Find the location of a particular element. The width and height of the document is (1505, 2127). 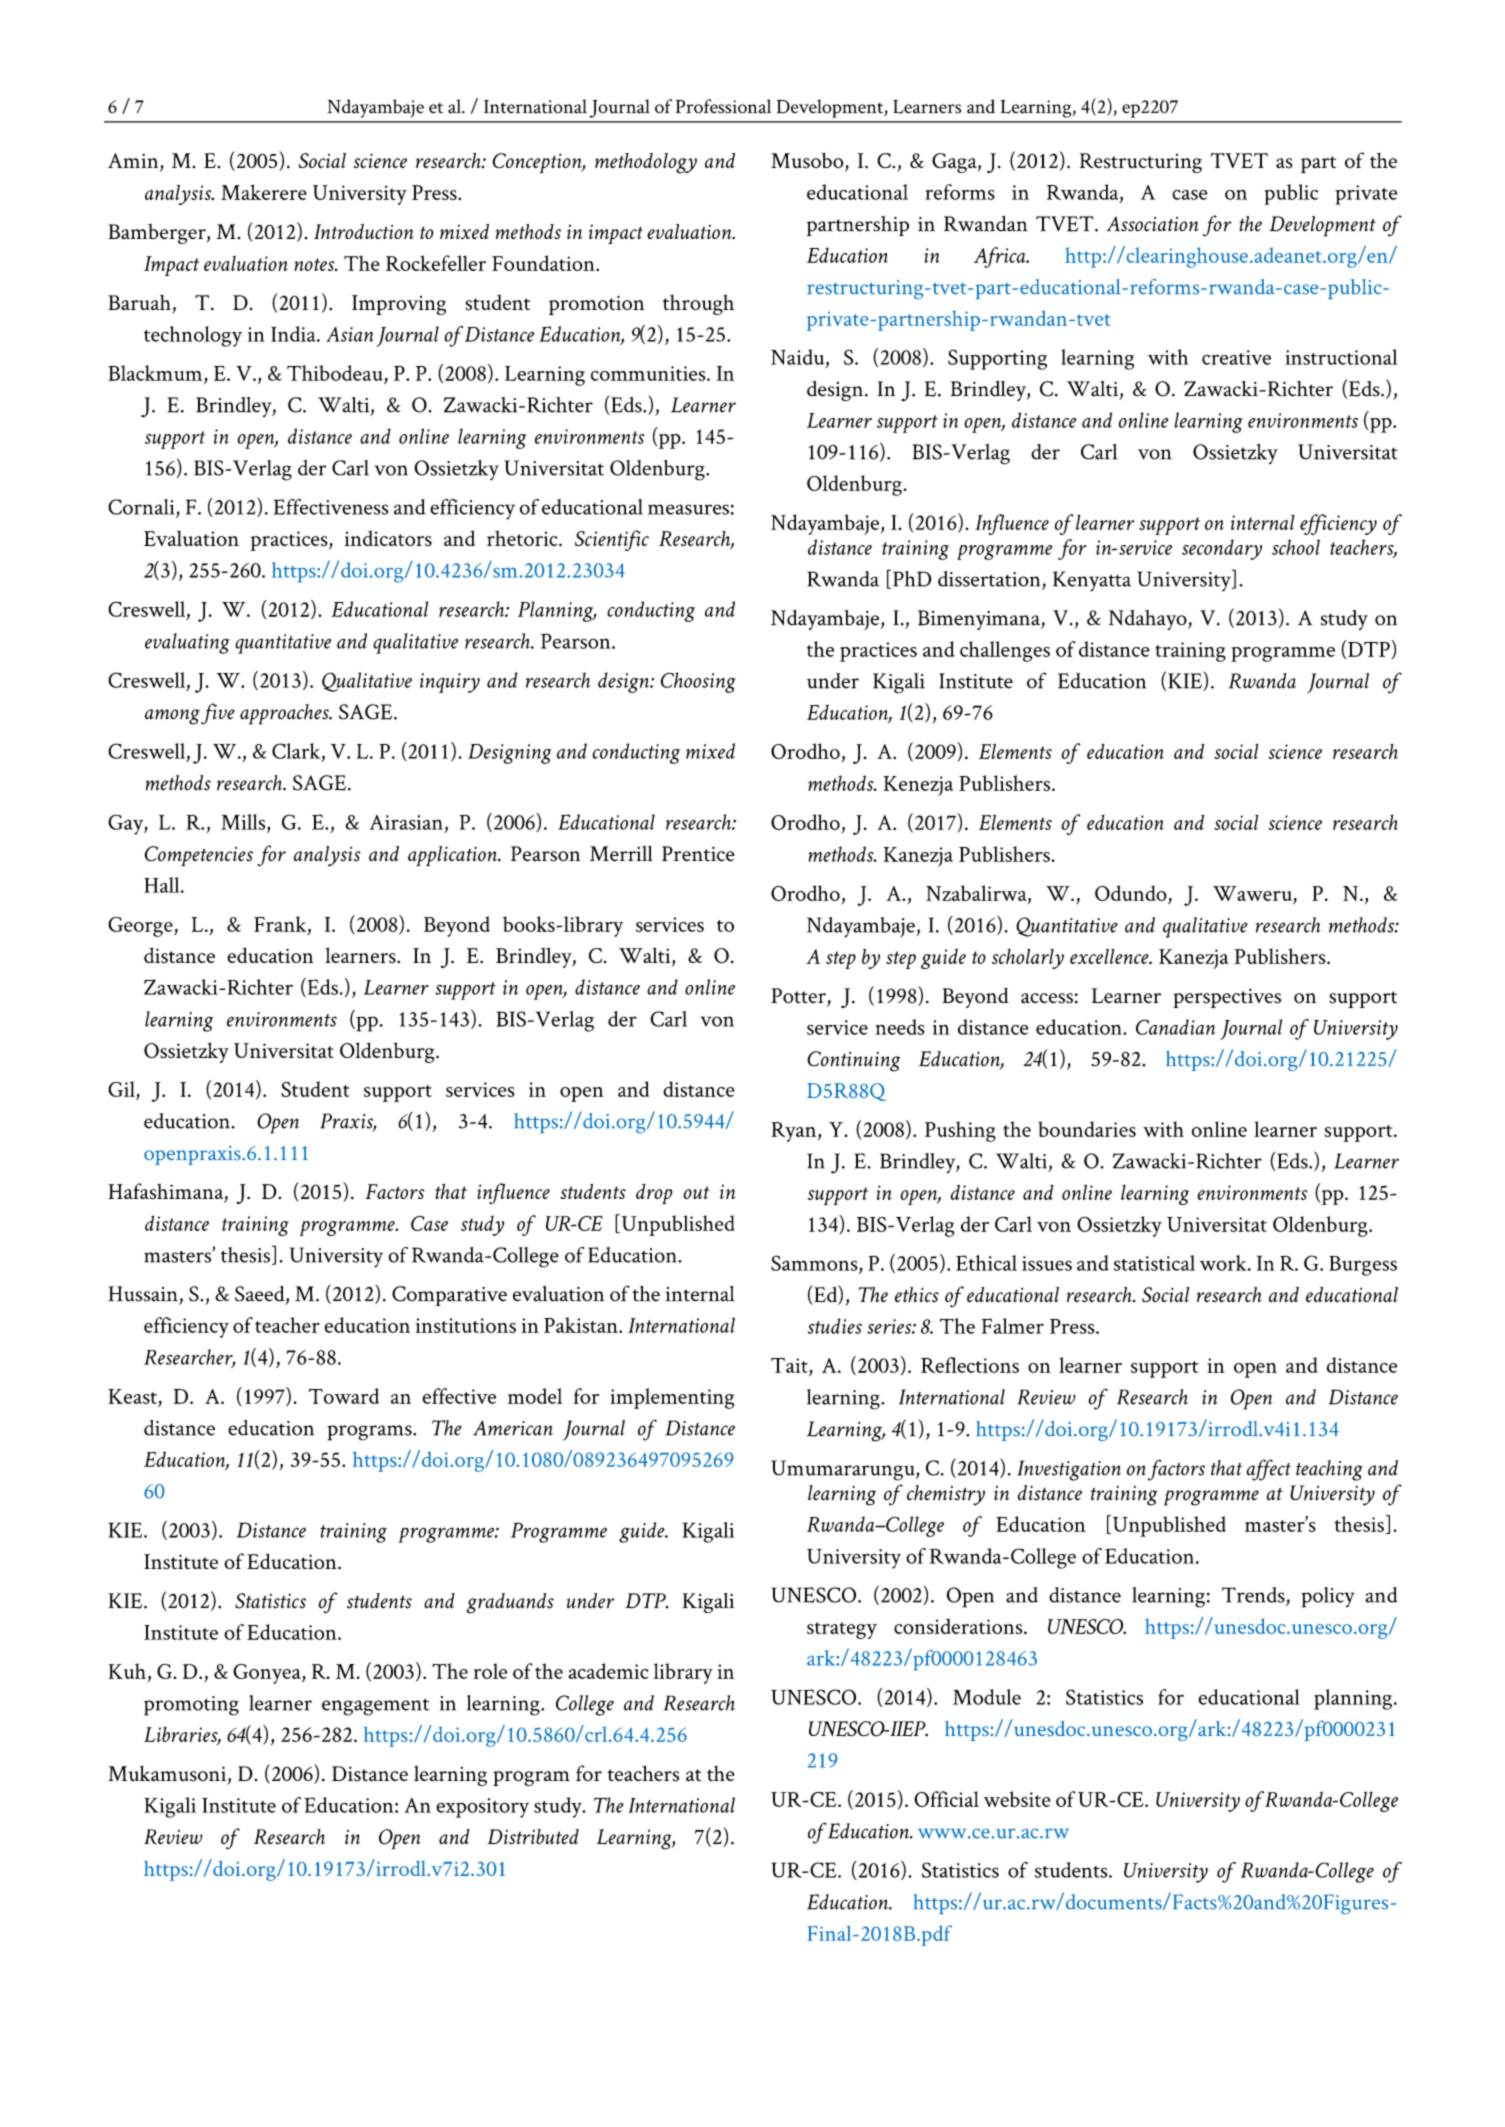

Potter is located at coordinates (799, 997).
